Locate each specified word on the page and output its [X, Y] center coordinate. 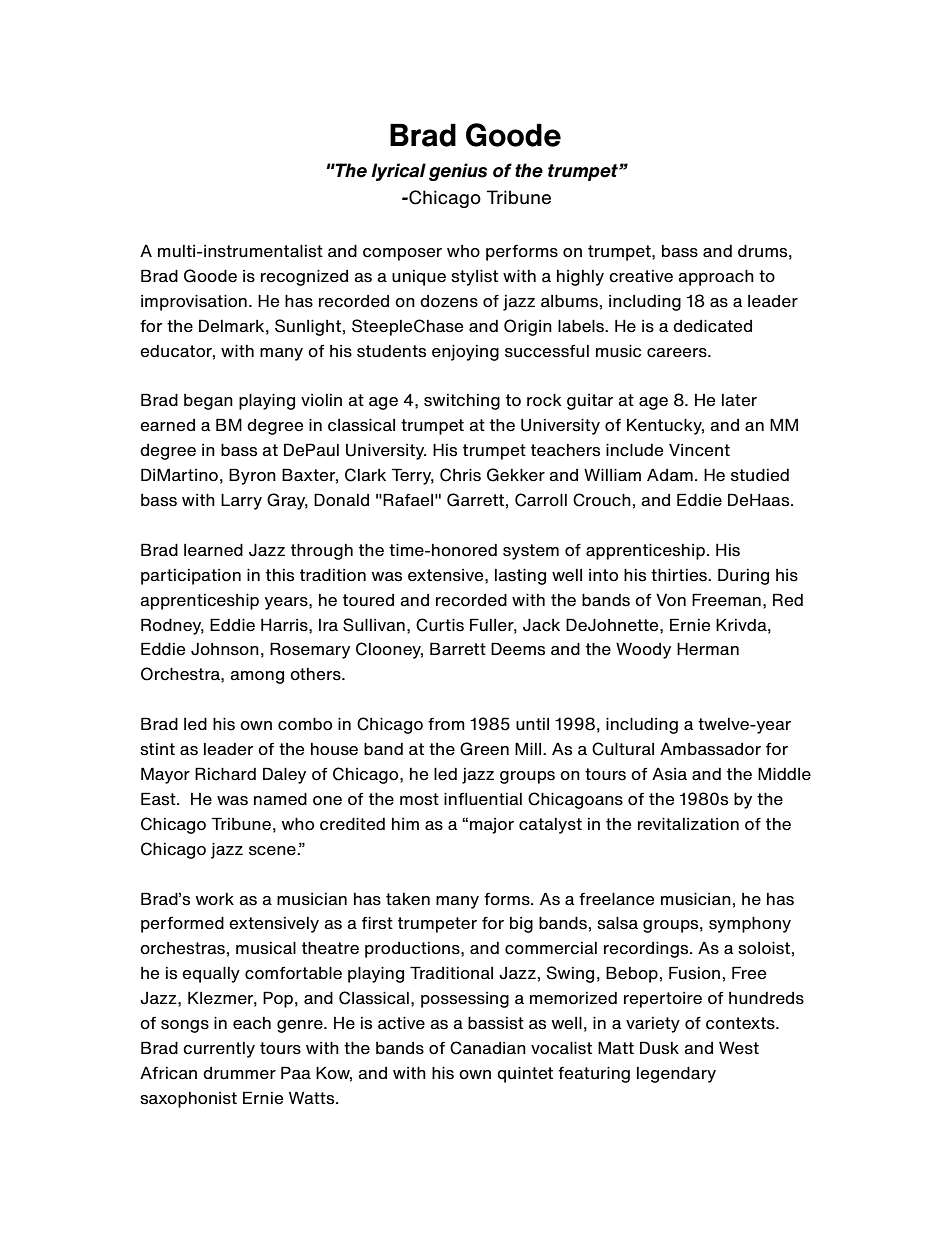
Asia [669, 774]
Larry [241, 501]
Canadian [488, 1048]
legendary [676, 1074]
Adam [670, 475]
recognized [304, 277]
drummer [239, 1073]
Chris [460, 475]
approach [716, 277]
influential [483, 798]
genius [458, 172]
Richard [225, 774]
